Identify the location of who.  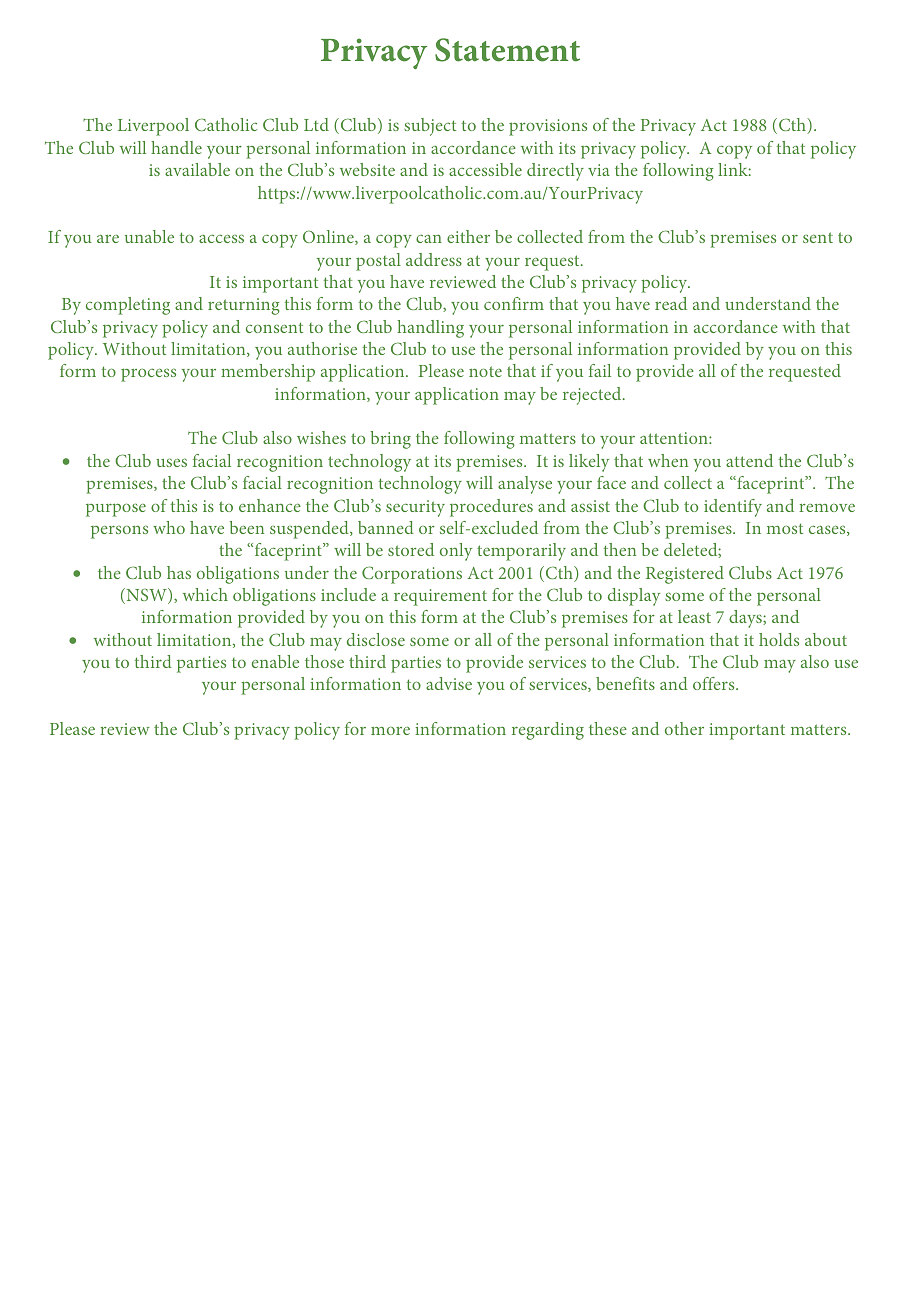
(169, 527).
